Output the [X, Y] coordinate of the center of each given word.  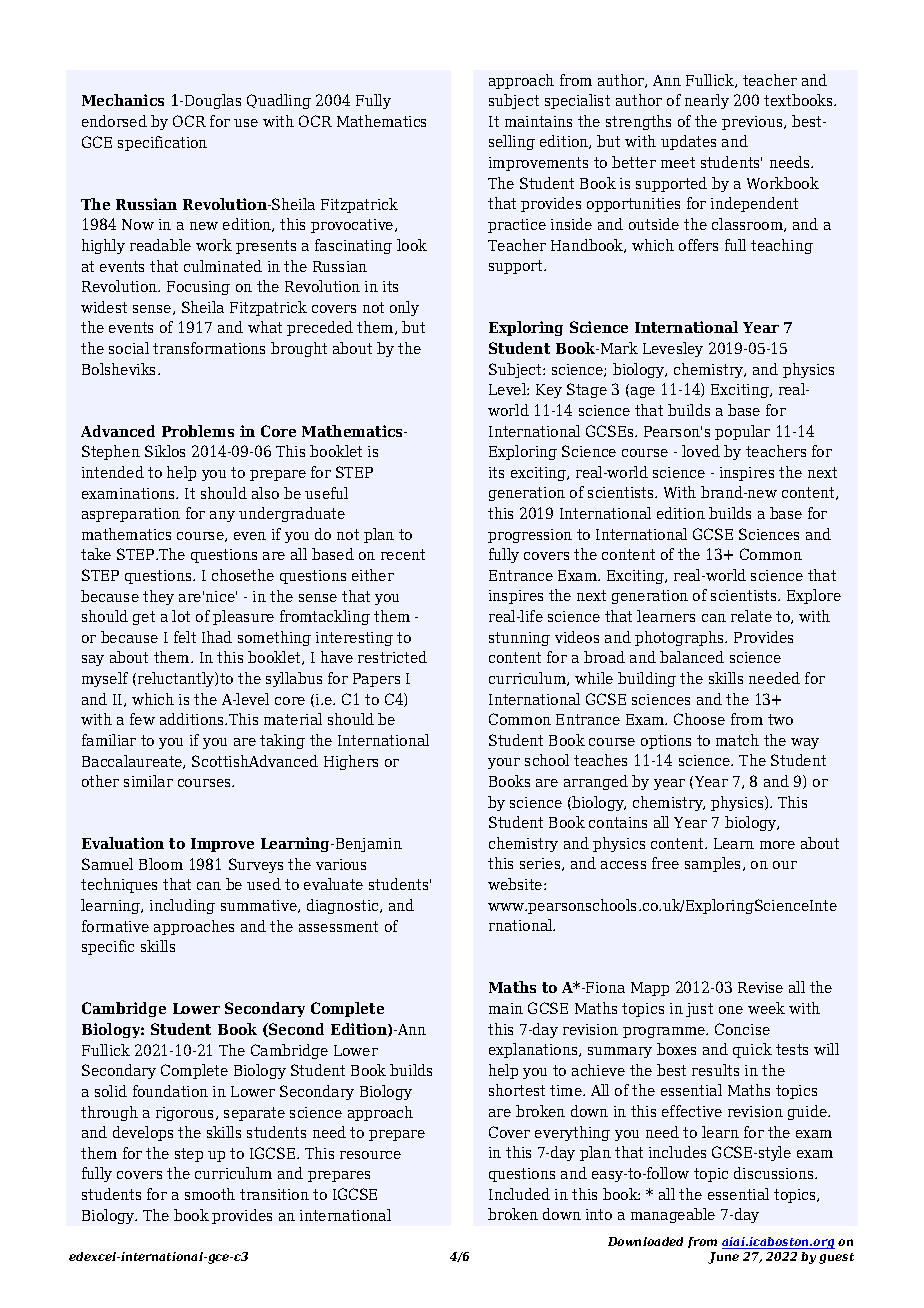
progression [530, 536]
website [516, 884]
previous [753, 123]
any [222, 516]
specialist [577, 101]
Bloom [161, 864]
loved [701, 451]
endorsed [114, 121]
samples [714, 864]
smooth [210, 1194]
